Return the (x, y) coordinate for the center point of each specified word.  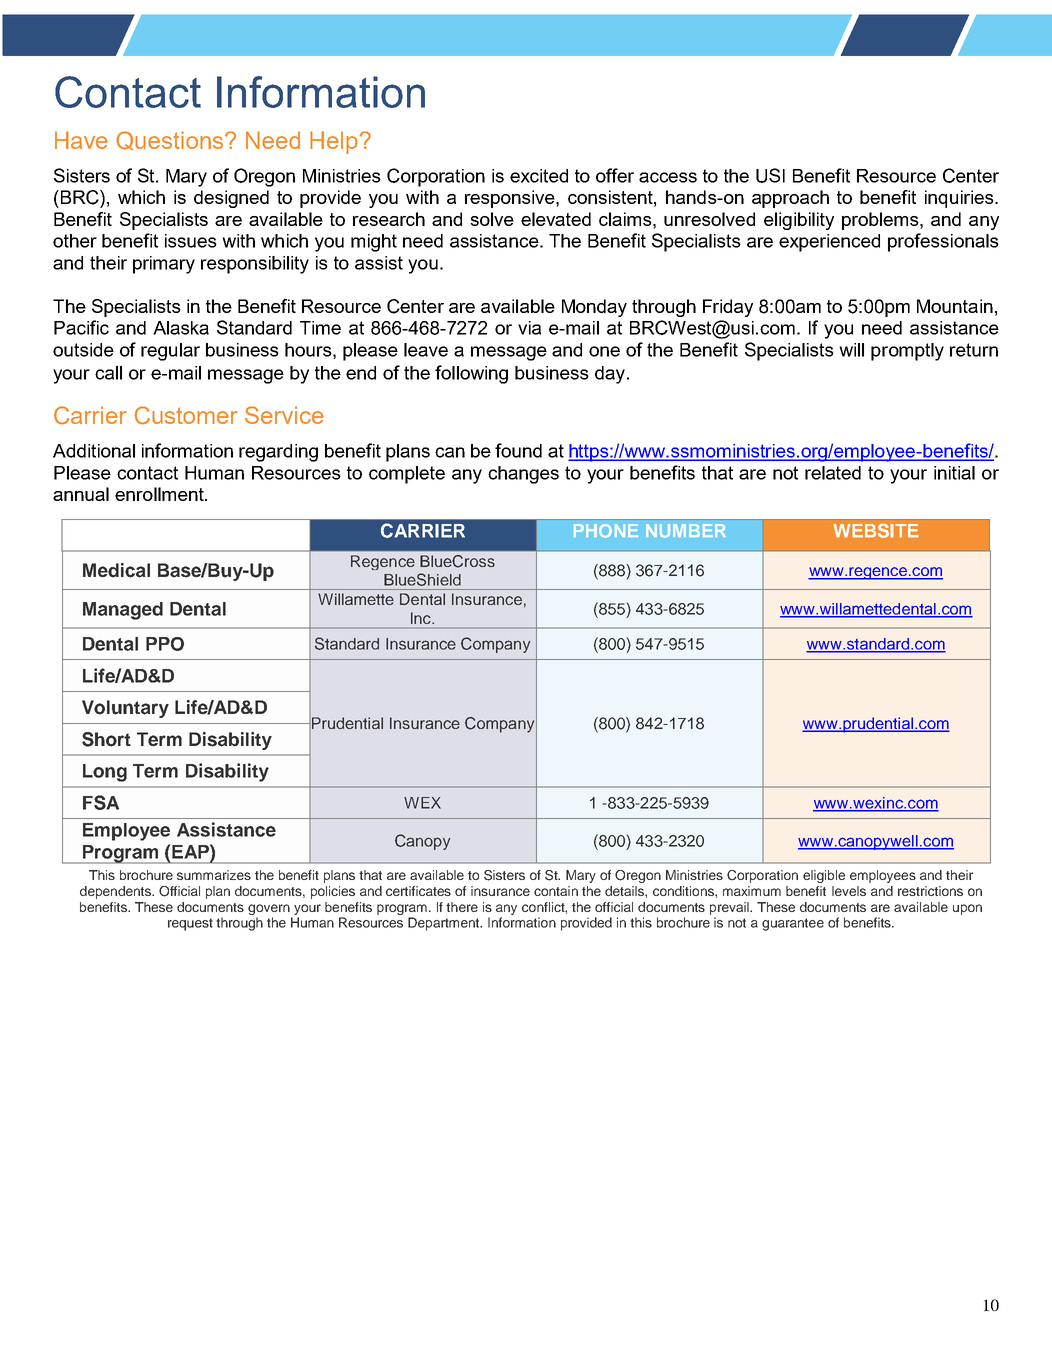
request (190, 924)
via (529, 328)
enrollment (160, 494)
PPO (165, 644)
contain (556, 891)
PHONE (606, 531)
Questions (171, 140)
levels (849, 891)
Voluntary (125, 709)
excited (539, 176)
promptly (907, 352)
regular (170, 352)
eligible (824, 876)
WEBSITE (876, 530)
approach (790, 199)
